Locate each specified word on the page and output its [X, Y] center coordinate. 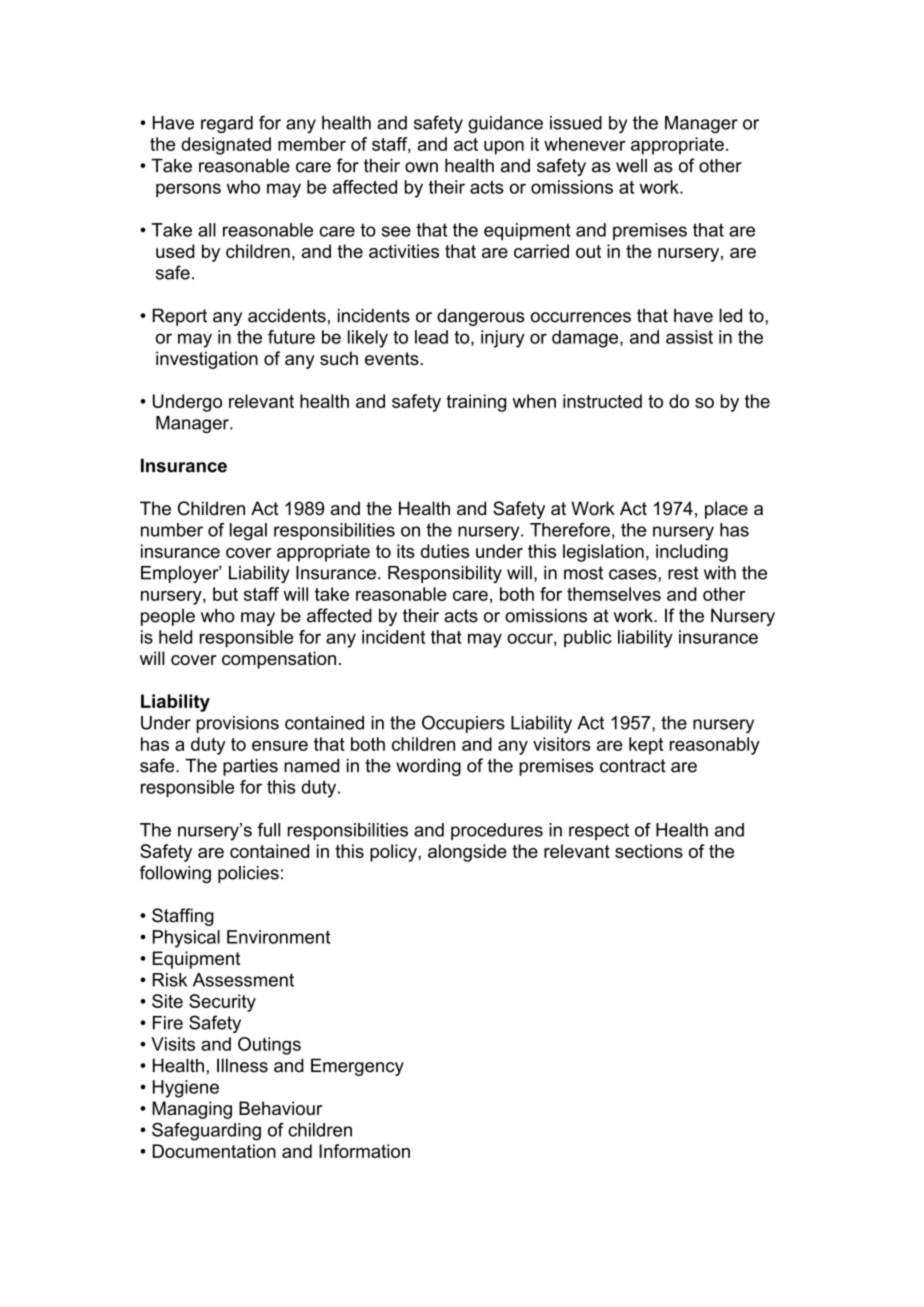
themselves [614, 594]
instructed [602, 401]
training [476, 403]
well [631, 166]
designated [226, 146]
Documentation [214, 1151]
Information [364, 1151]
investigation [207, 360]
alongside [467, 853]
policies [248, 874]
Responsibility [445, 574]
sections [649, 851]
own [421, 167]
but [225, 594]
